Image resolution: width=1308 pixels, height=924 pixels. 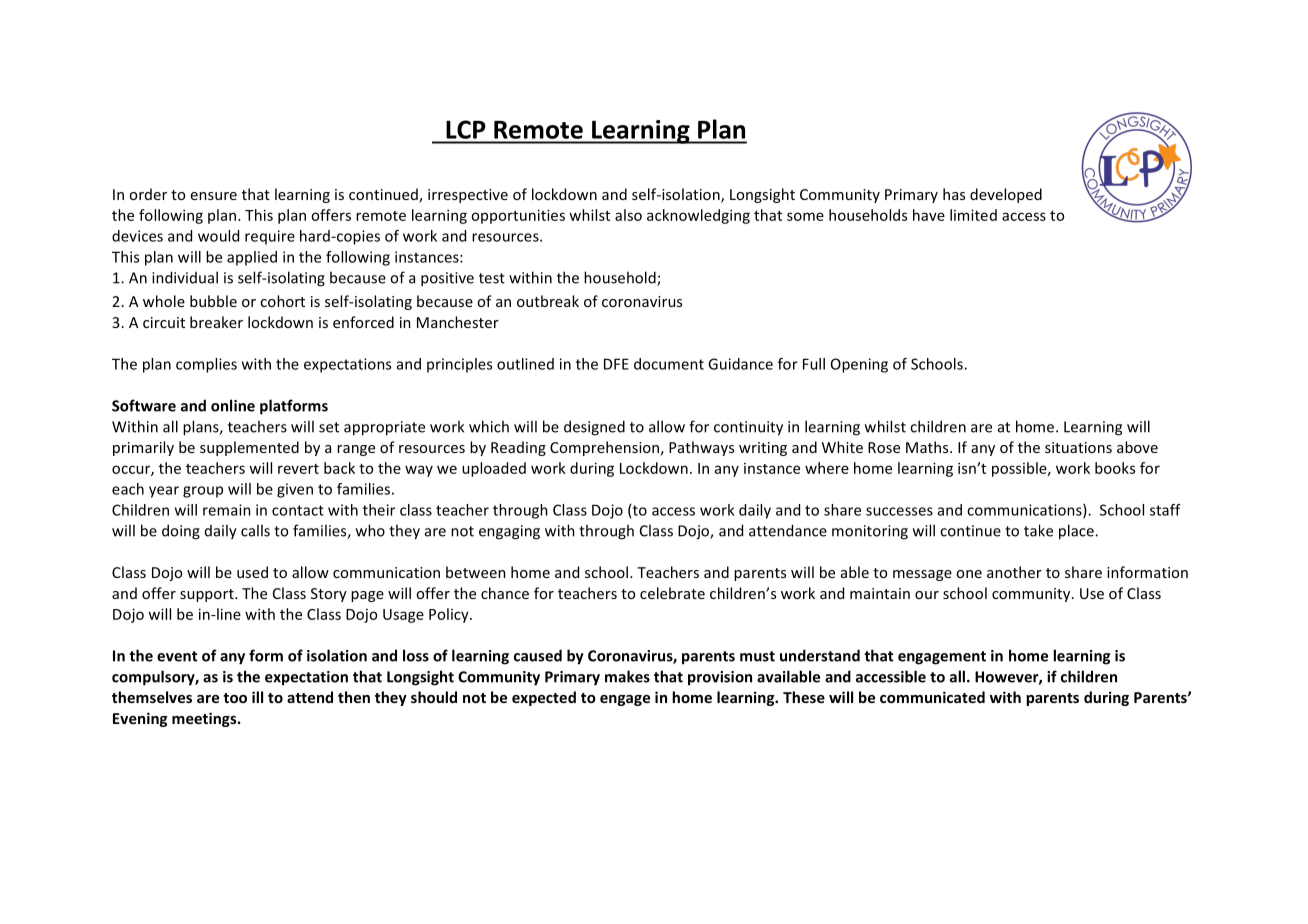 What do you see at coordinates (214, 196) in the screenshot?
I see `ensure` at bounding box center [214, 196].
